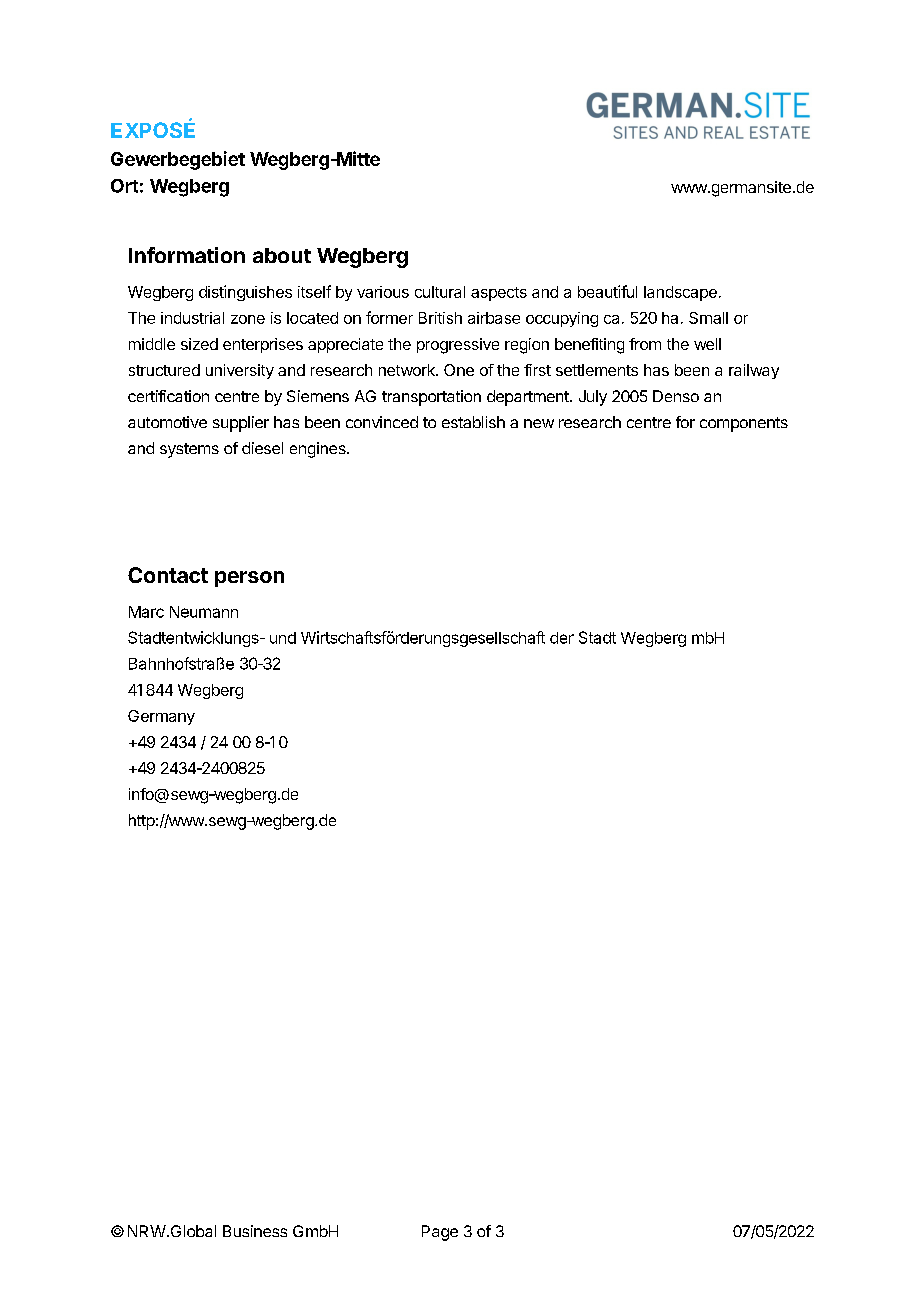 This screenshot has height=1308, width=924. Describe the element at coordinates (245, 293) in the screenshot. I see `distinguishes` at that location.
